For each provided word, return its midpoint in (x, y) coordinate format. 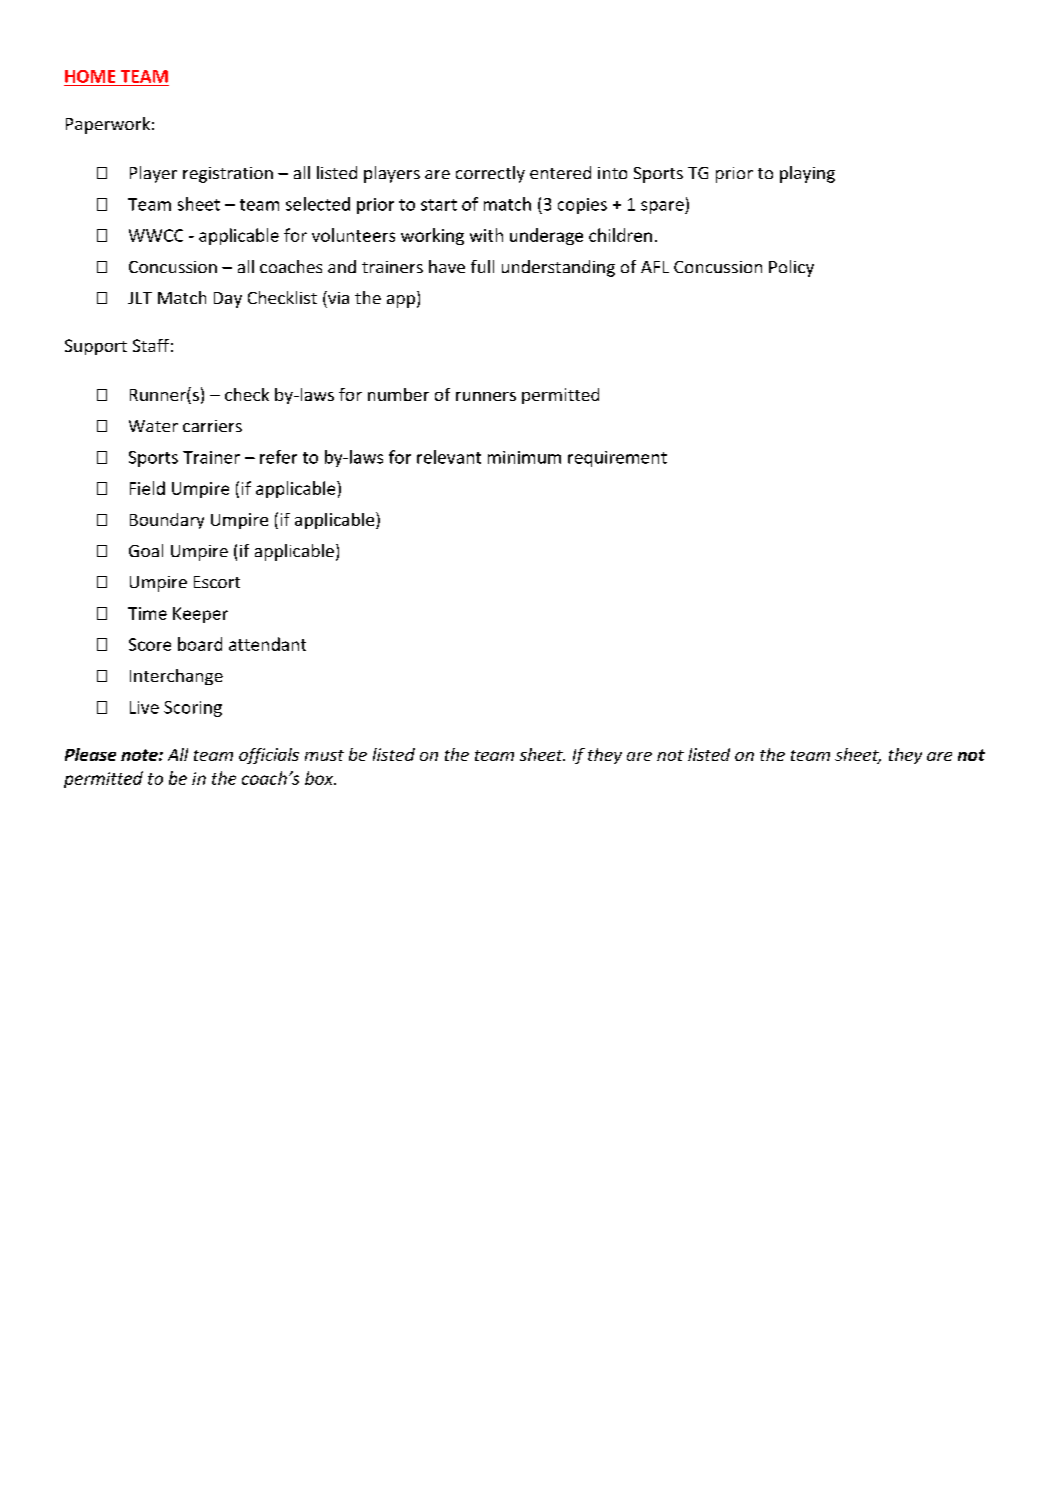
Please (90, 754)
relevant (449, 457)
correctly (490, 174)
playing (807, 174)
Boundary (167, 521)
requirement (617, 459)
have (447, 266)
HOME (90, 76)
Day (228, 300)
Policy (791, 268)
